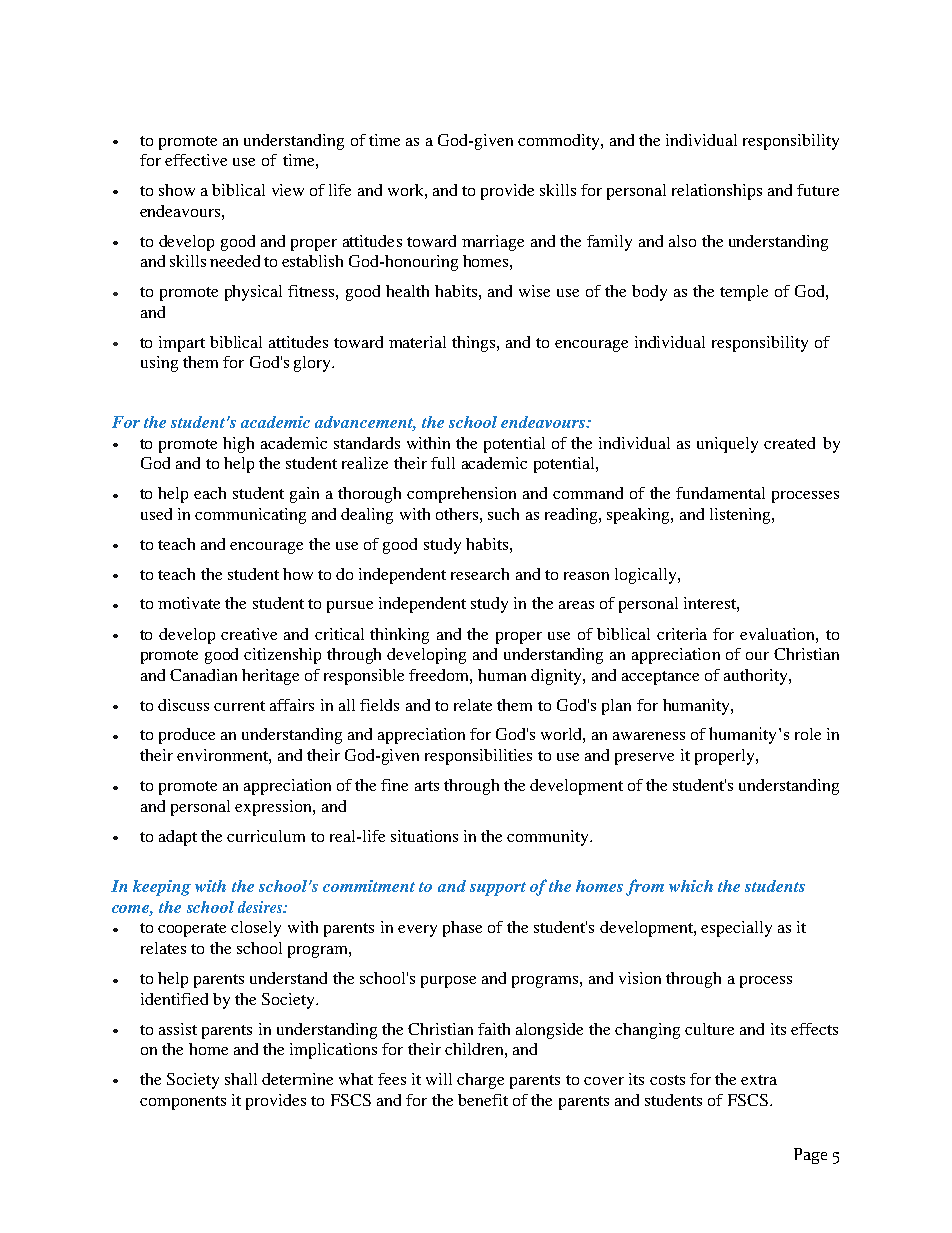 This image has height=1233, width=952. What do you see at coordinates (249, 634) in the image?
I see `creative` at bounding box center [249, 634].
